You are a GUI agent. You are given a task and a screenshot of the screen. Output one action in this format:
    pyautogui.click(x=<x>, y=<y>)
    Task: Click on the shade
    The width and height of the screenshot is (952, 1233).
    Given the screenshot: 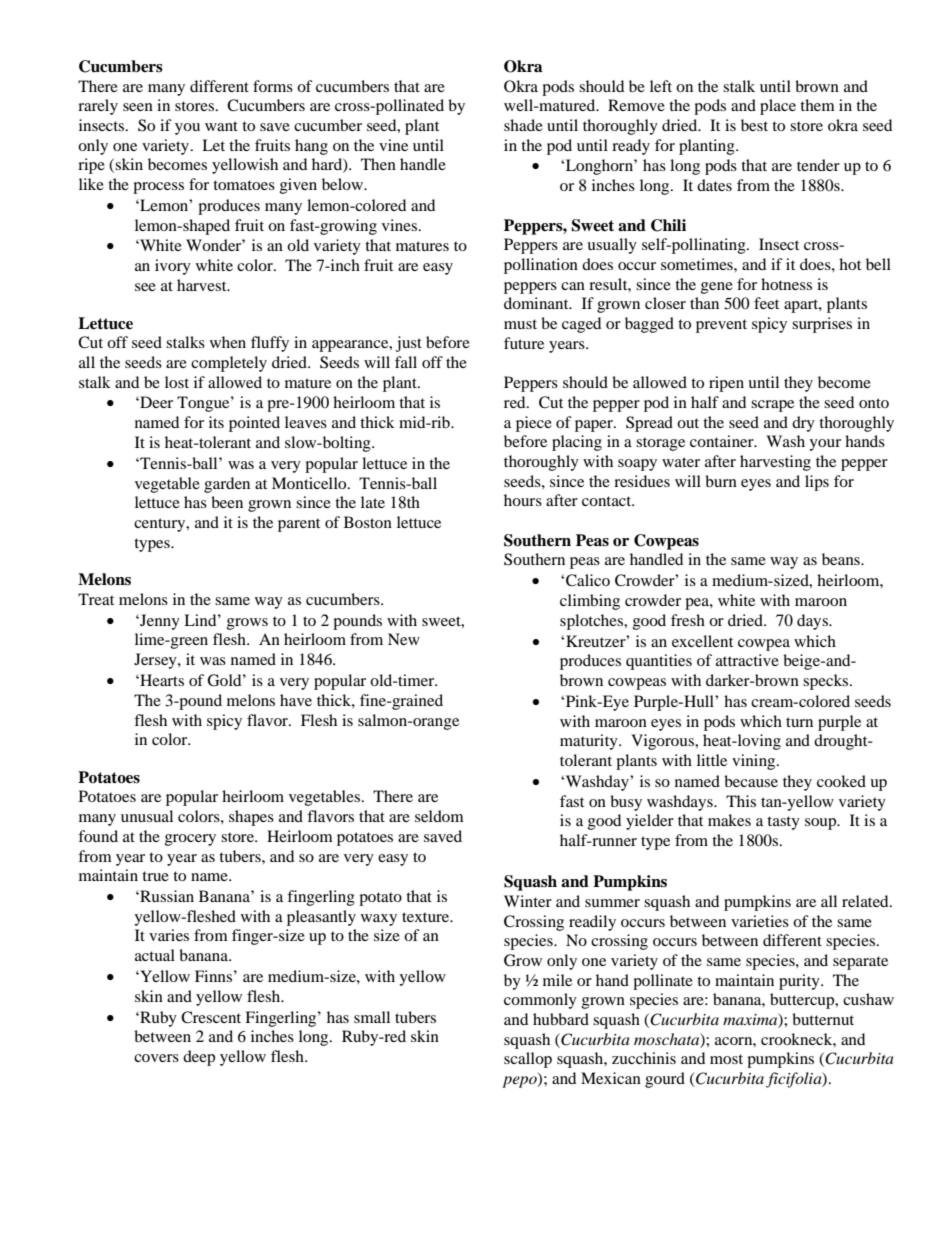 What is the action you would take?
    pyautogui.click(x=523, y=125)
